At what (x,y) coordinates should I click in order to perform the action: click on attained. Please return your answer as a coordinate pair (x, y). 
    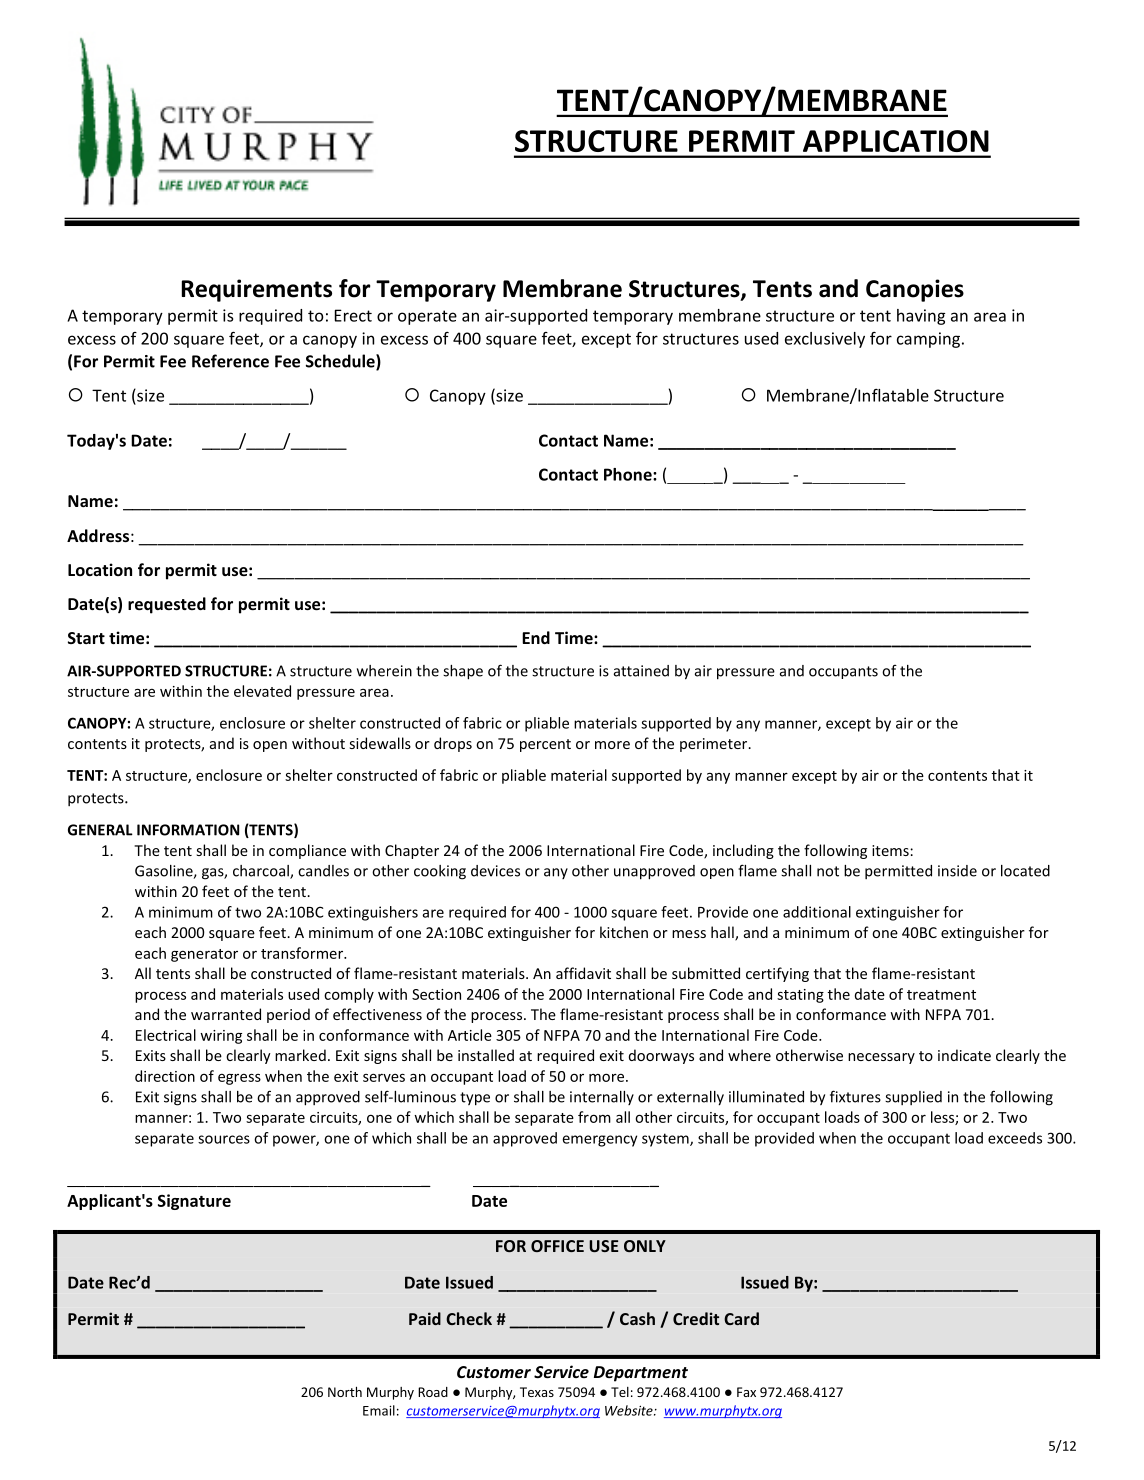
    Looking at the image, I should click on (641, 671).
